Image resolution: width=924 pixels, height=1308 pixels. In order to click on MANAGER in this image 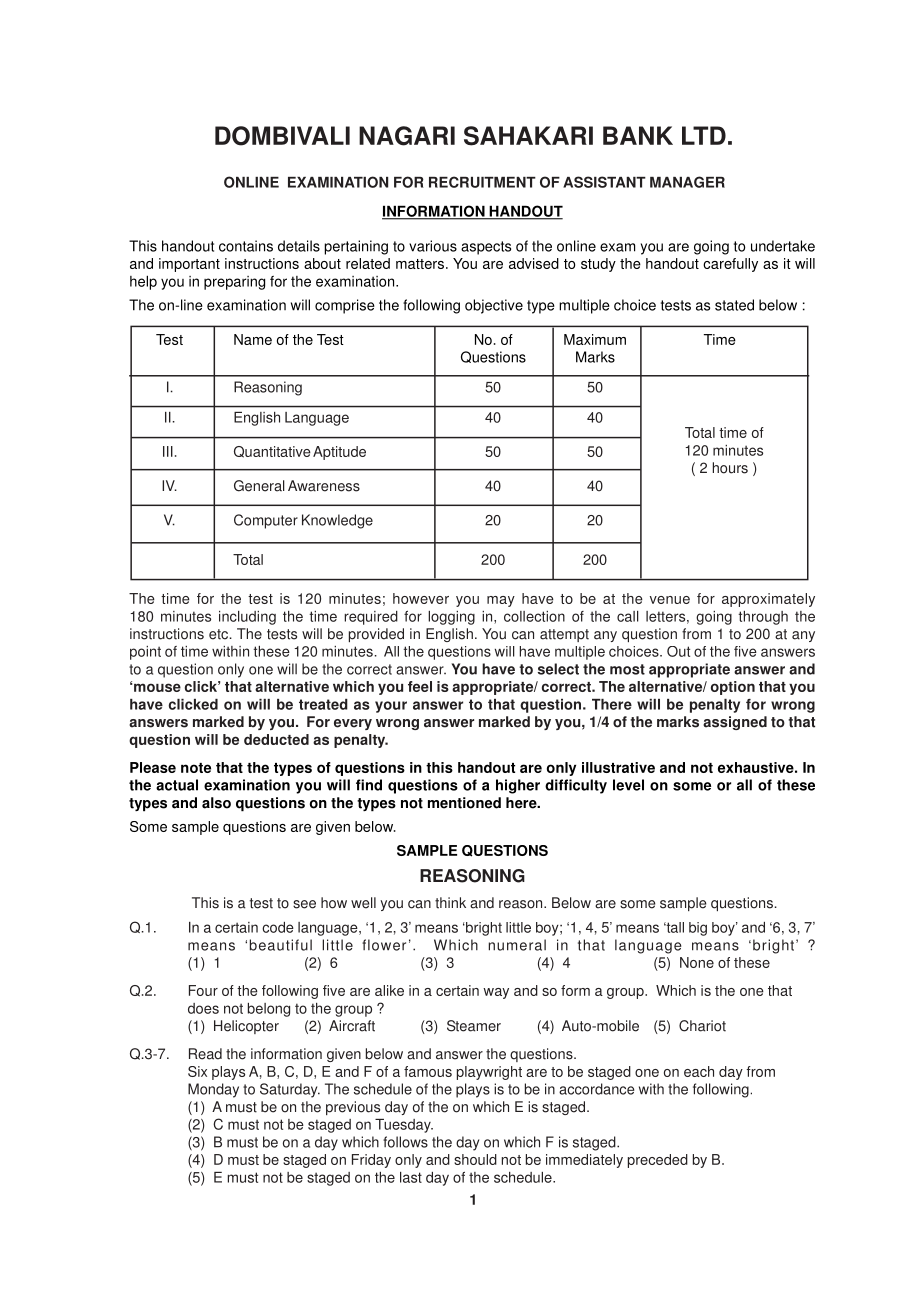, I will do `click(687, 182)`.
